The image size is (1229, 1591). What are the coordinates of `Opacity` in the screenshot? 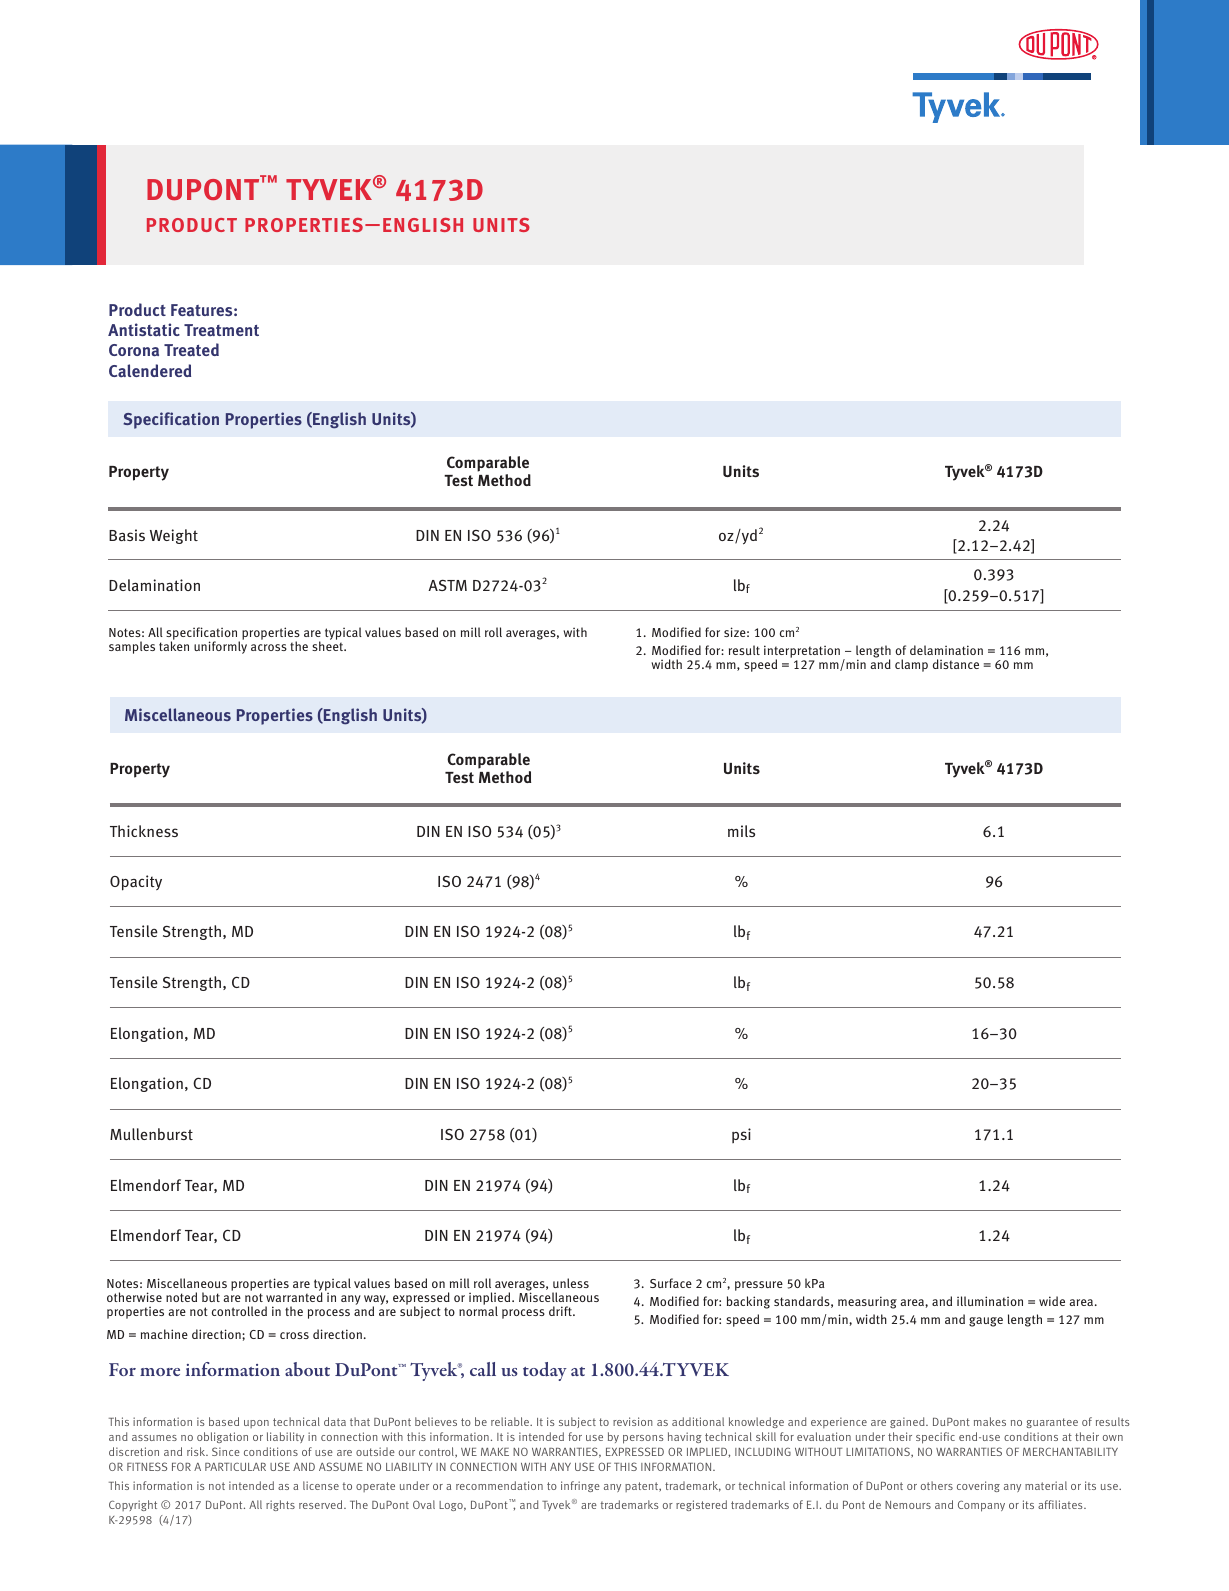 It's located at (136, 883).
